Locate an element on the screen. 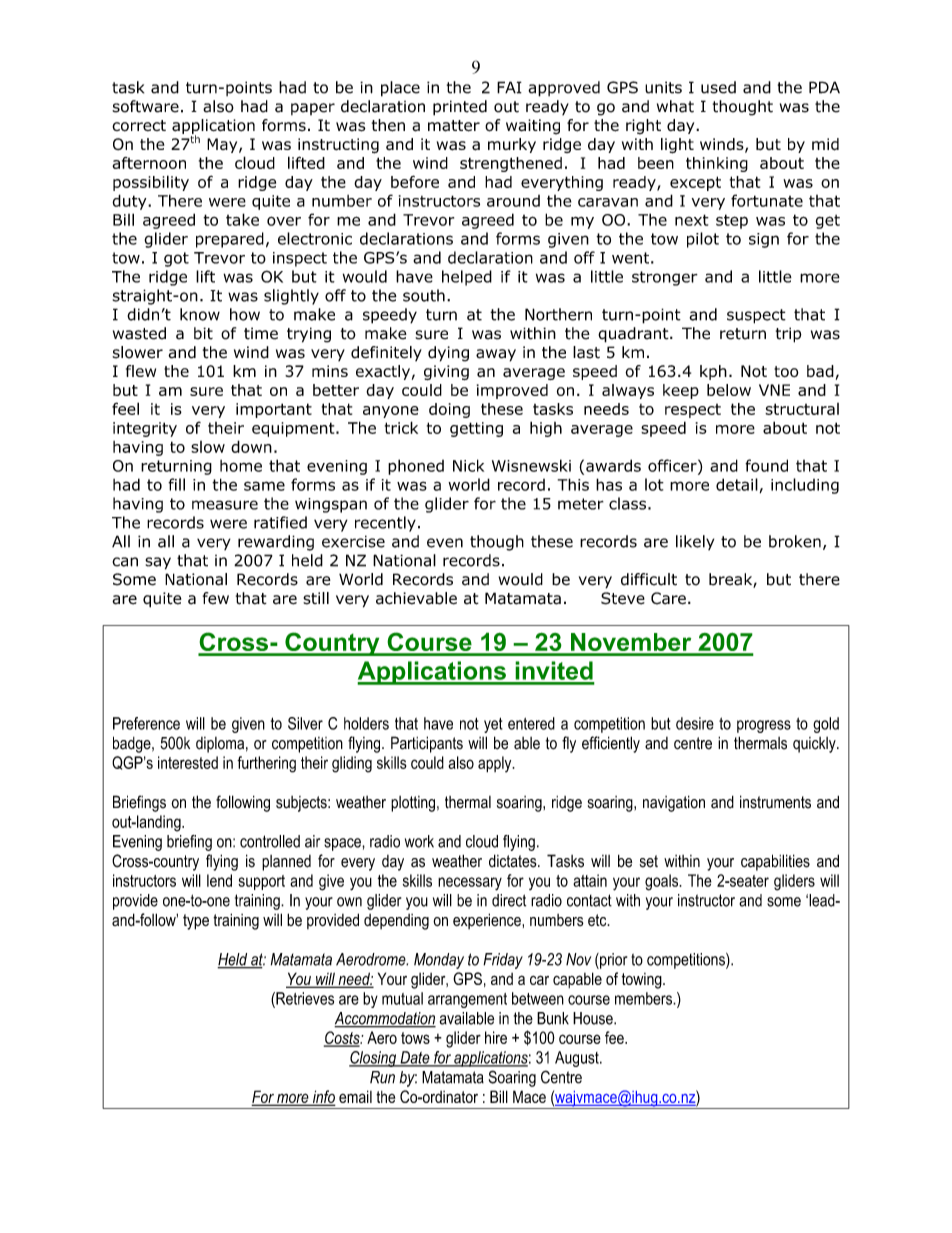 This screenshot has height=1233, width=952. info is located at coordinates (323, 1098).
